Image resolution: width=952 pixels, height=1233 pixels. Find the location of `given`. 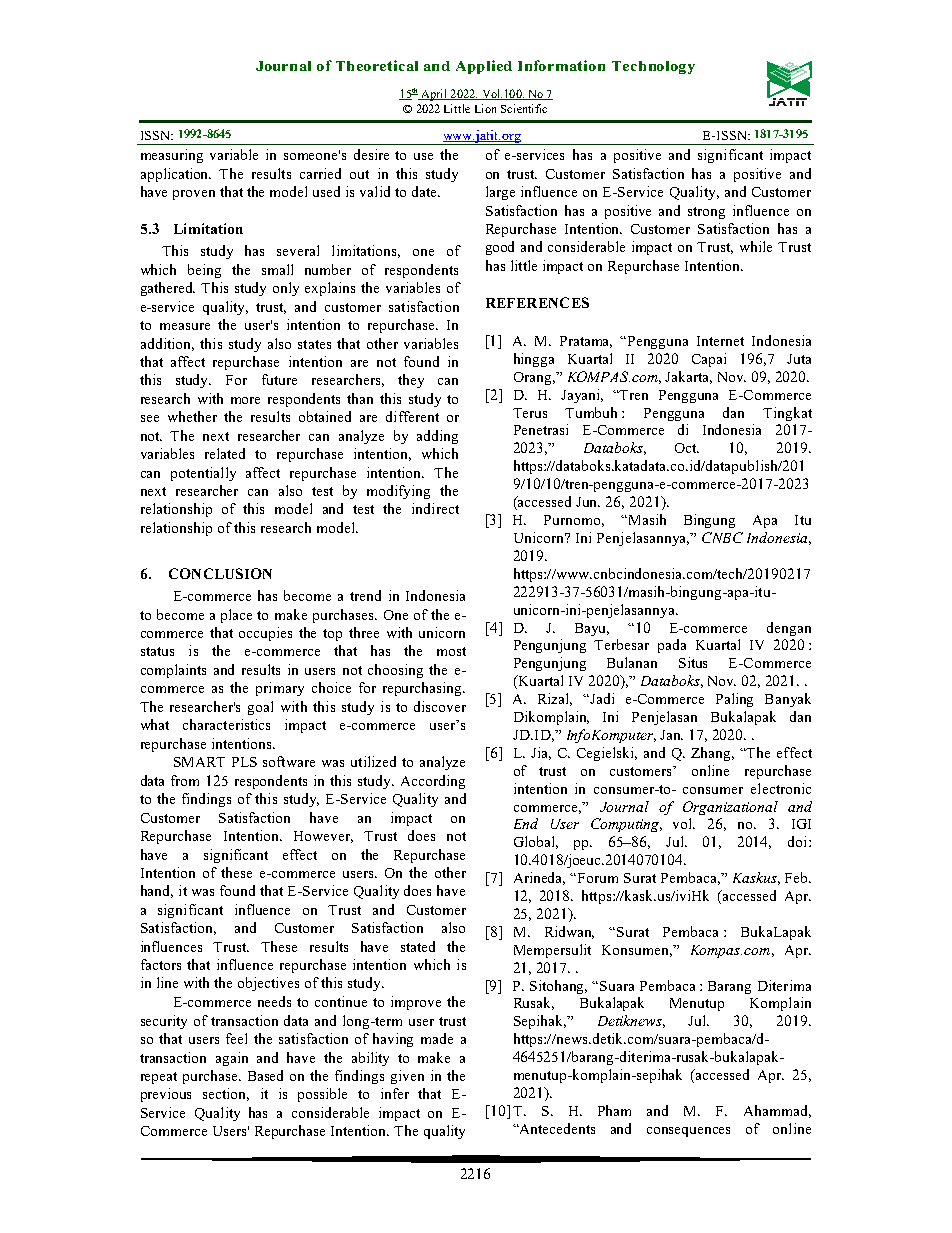

given is located at coordinates (407, 1077).
